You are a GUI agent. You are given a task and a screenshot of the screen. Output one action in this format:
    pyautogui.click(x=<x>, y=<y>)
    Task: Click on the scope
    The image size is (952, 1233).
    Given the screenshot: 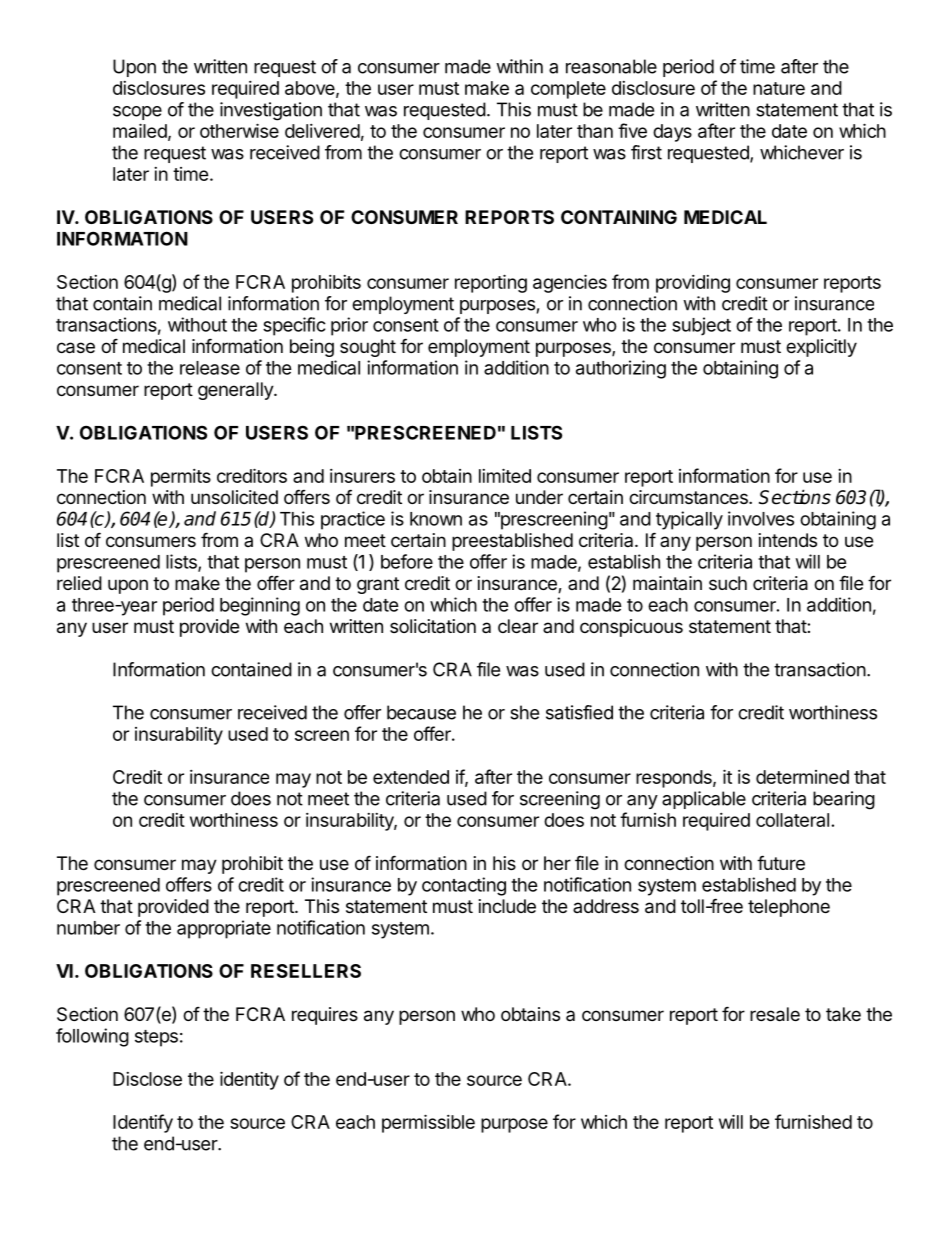 What is the action you would take?
    pyautogui.click(x=137, y=113)
